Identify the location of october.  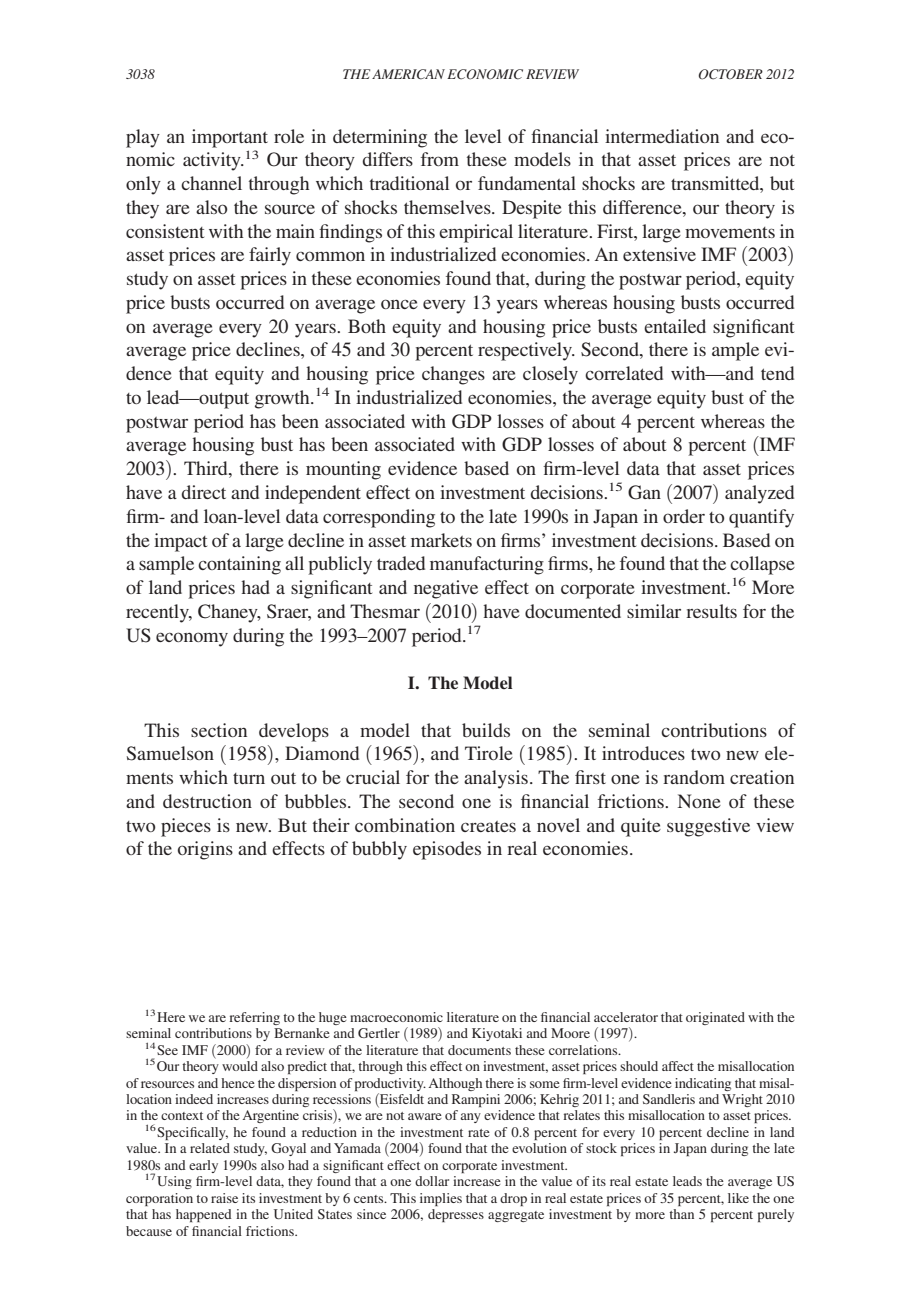
(731, 74).
